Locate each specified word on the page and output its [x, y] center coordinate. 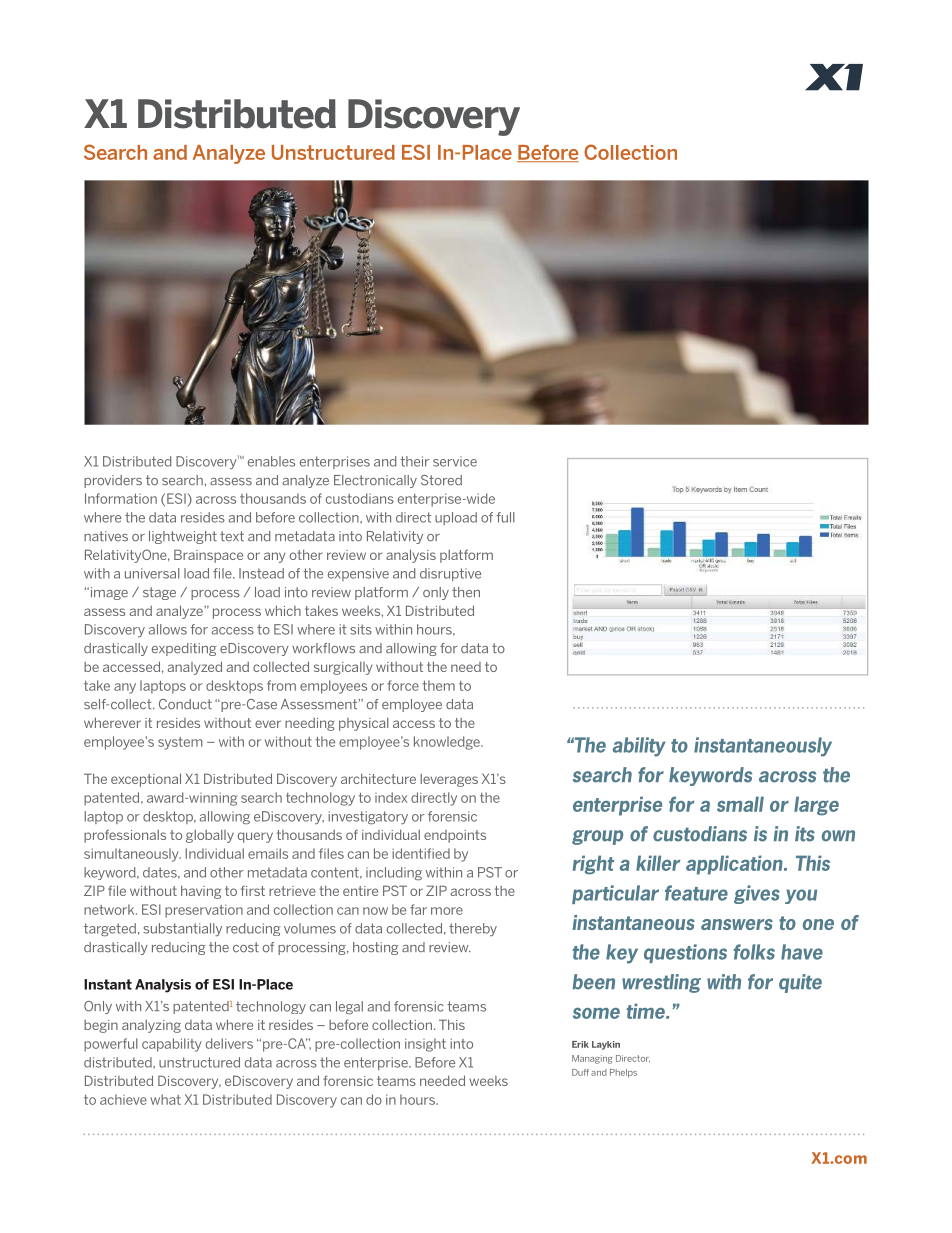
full [505, 517]
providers [113, 481]
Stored [441, 480]
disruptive [450, 574]
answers [737, 924]
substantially [182, 929]
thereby [473, 929]
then [466, 592]
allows [168, 629]
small [740, 804]
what [165, 1099]
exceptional [146, 780]
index [391, 797]
